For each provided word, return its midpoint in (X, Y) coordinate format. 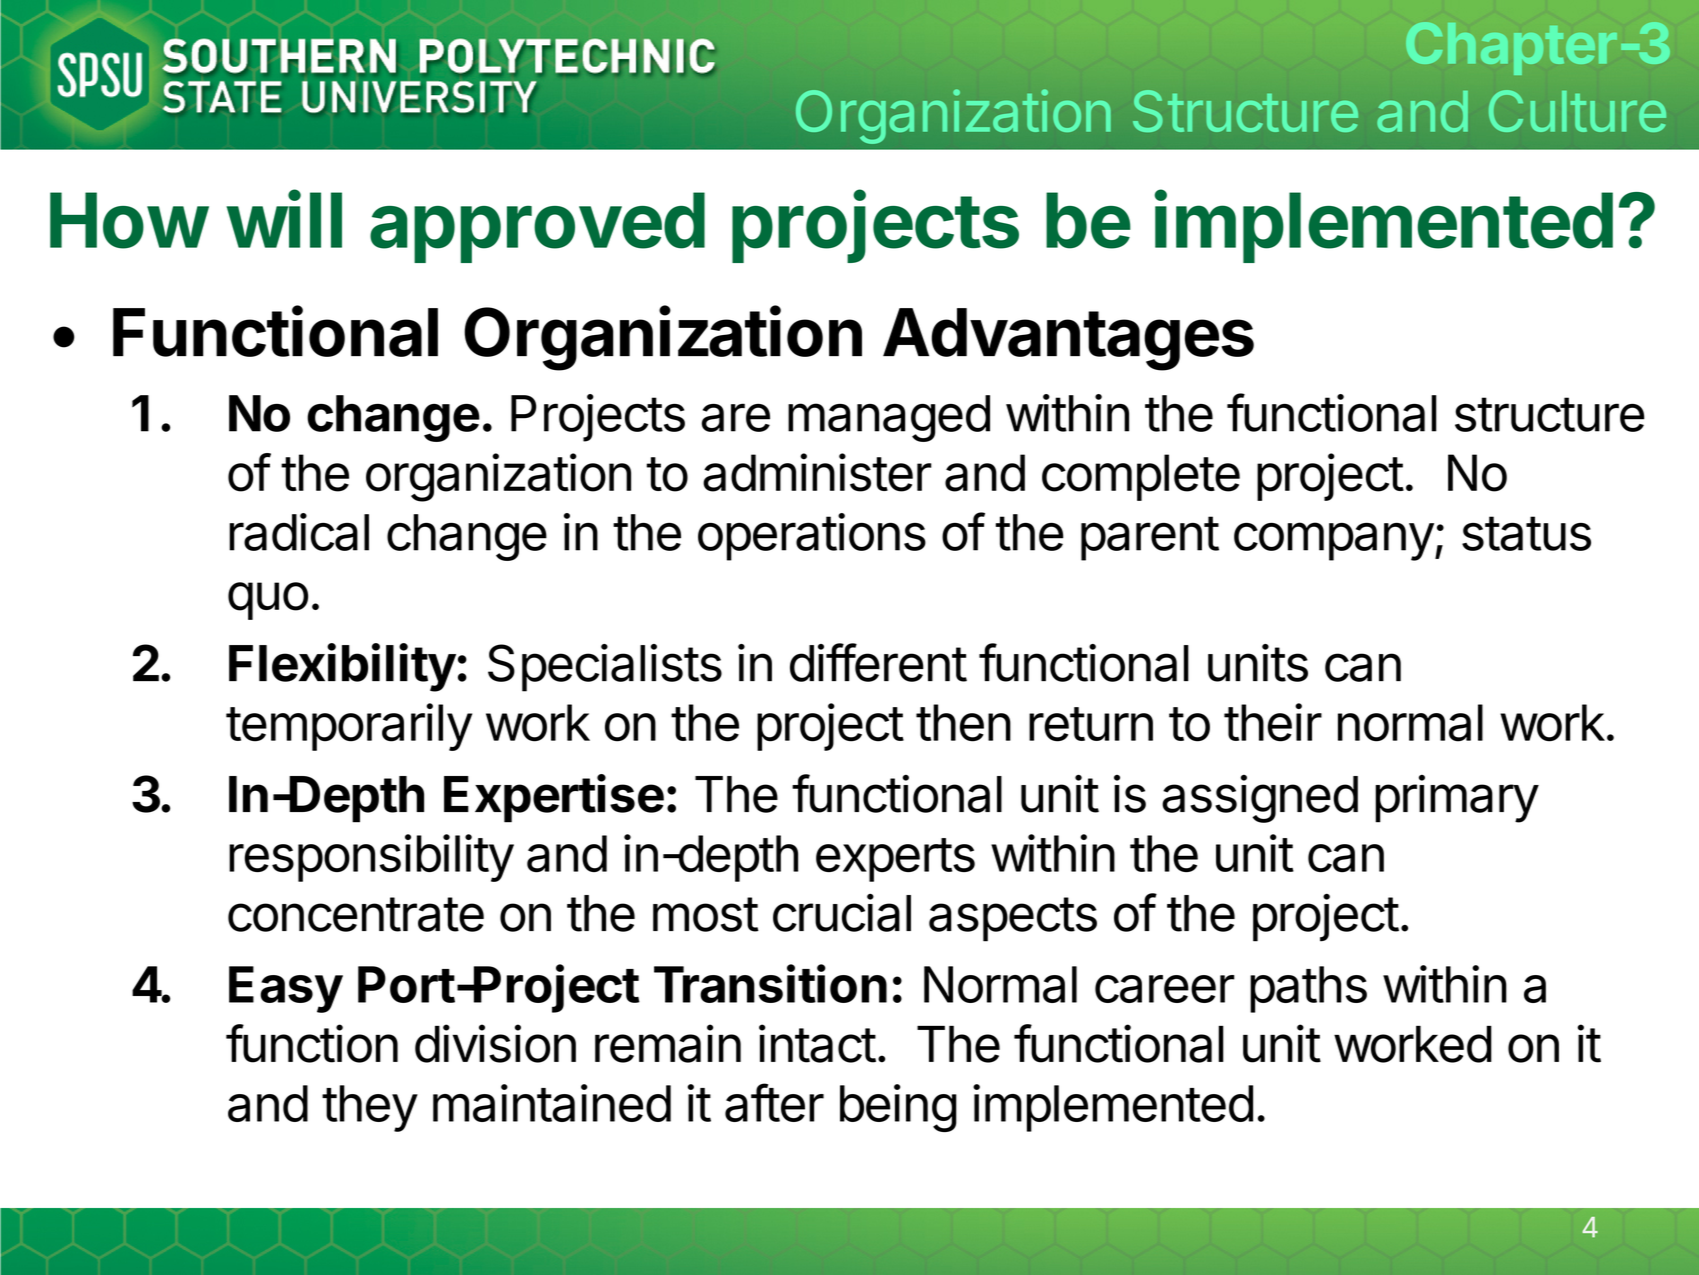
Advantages (1068, 339)
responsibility (371, 858)
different (878, 662)
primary (1457, 799)
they (370, 1108)
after (774, 1102)
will (284, 219)
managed (889, 418)
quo (268, 601)
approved (537, 227)
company (1334, 541)
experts (895, 860)
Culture (1577, 111)
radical (299, 532)
